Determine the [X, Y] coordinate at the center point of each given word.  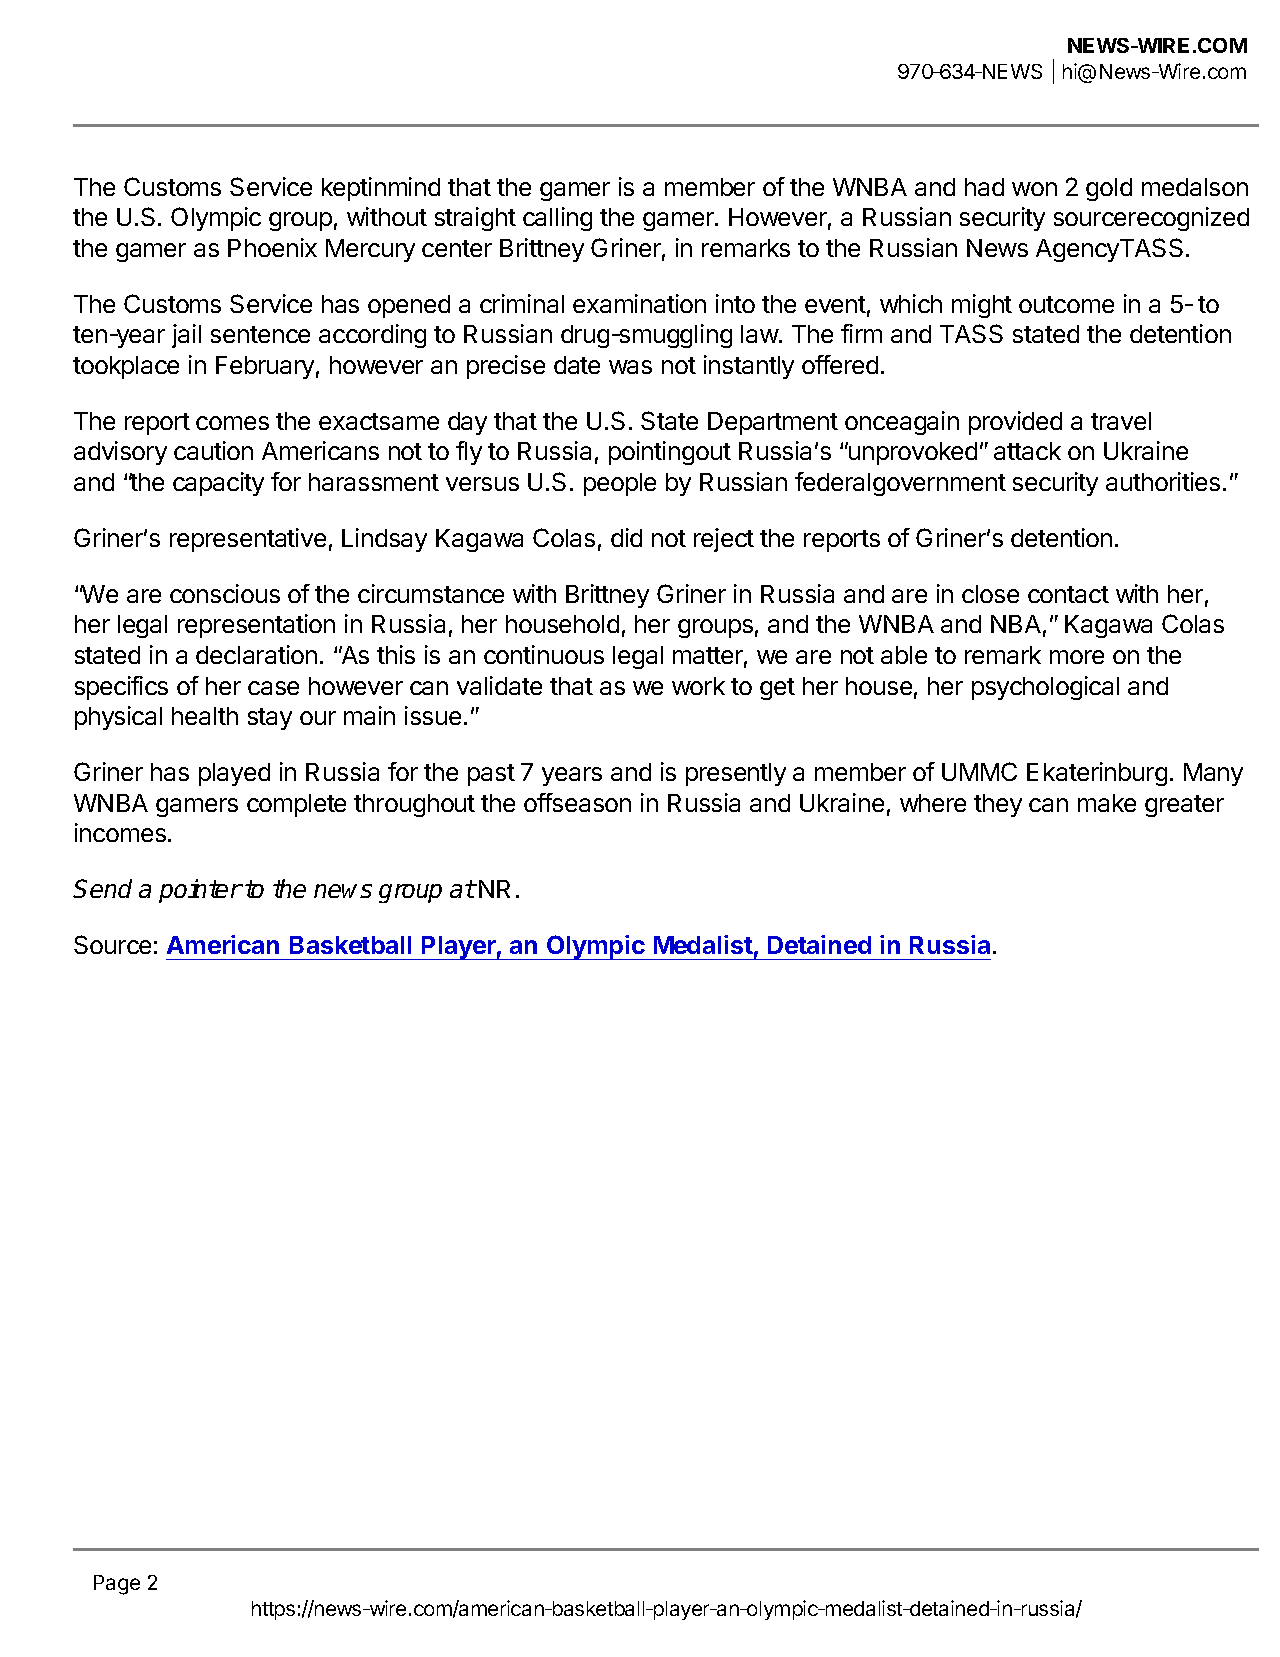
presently [736, 774]
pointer [200, 891]
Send [102, 888]
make [1107, 803]
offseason [577, 802]
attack [1027, 451]
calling [557, 219]
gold [1109, 189]
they [998, 805]
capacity [218, 484]
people [620, 484]
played [234, 774]
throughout [414, 805]
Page [117, 1585]
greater [1184, 806]
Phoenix [272, 247]
